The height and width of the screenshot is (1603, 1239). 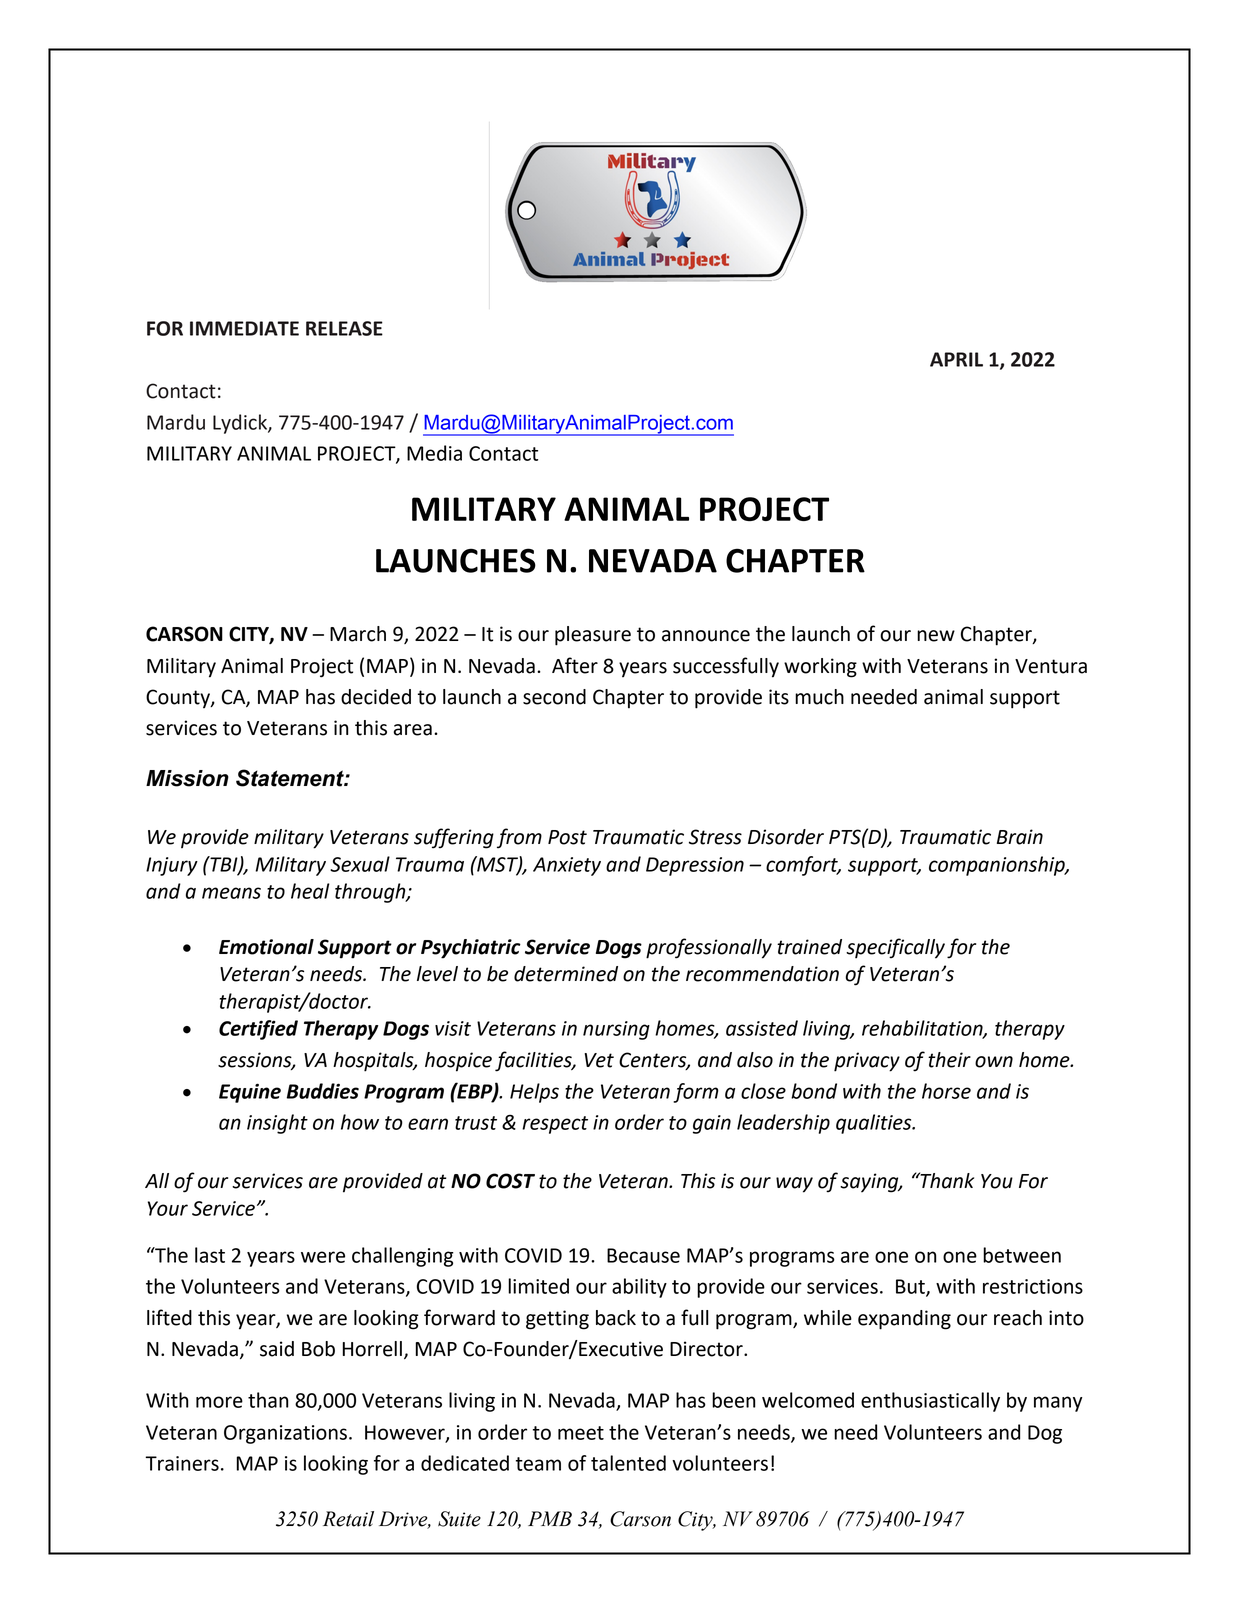 I want to click on enthusiastically, so click(x=930, y=1402).
